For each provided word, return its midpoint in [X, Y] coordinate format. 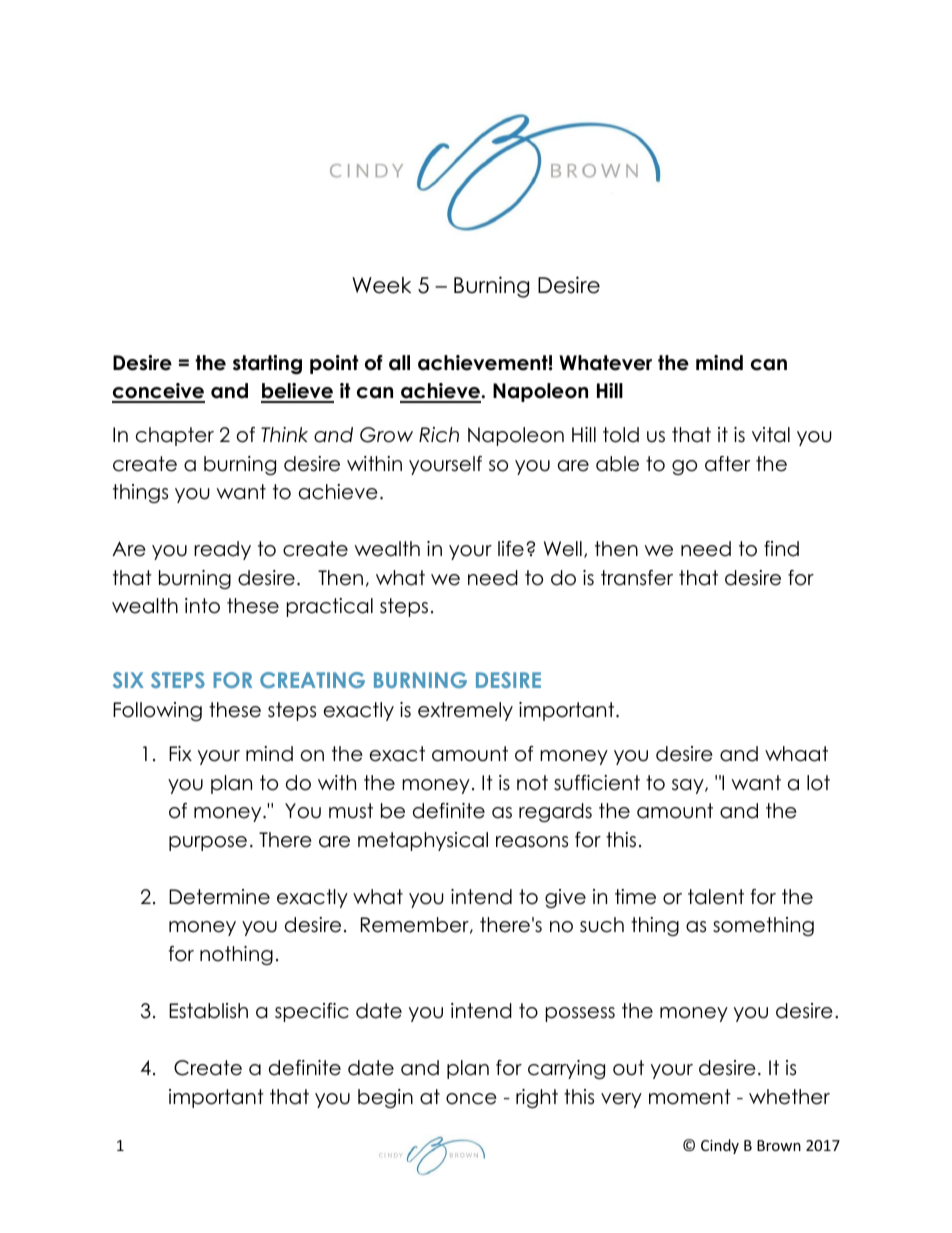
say [689, 786]
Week [381, 285]
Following [157, 711]
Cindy [720, 1146]
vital [771, 435]
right [537, 1098]
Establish [208, 1011]
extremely [465, 711]
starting [267, 364]
